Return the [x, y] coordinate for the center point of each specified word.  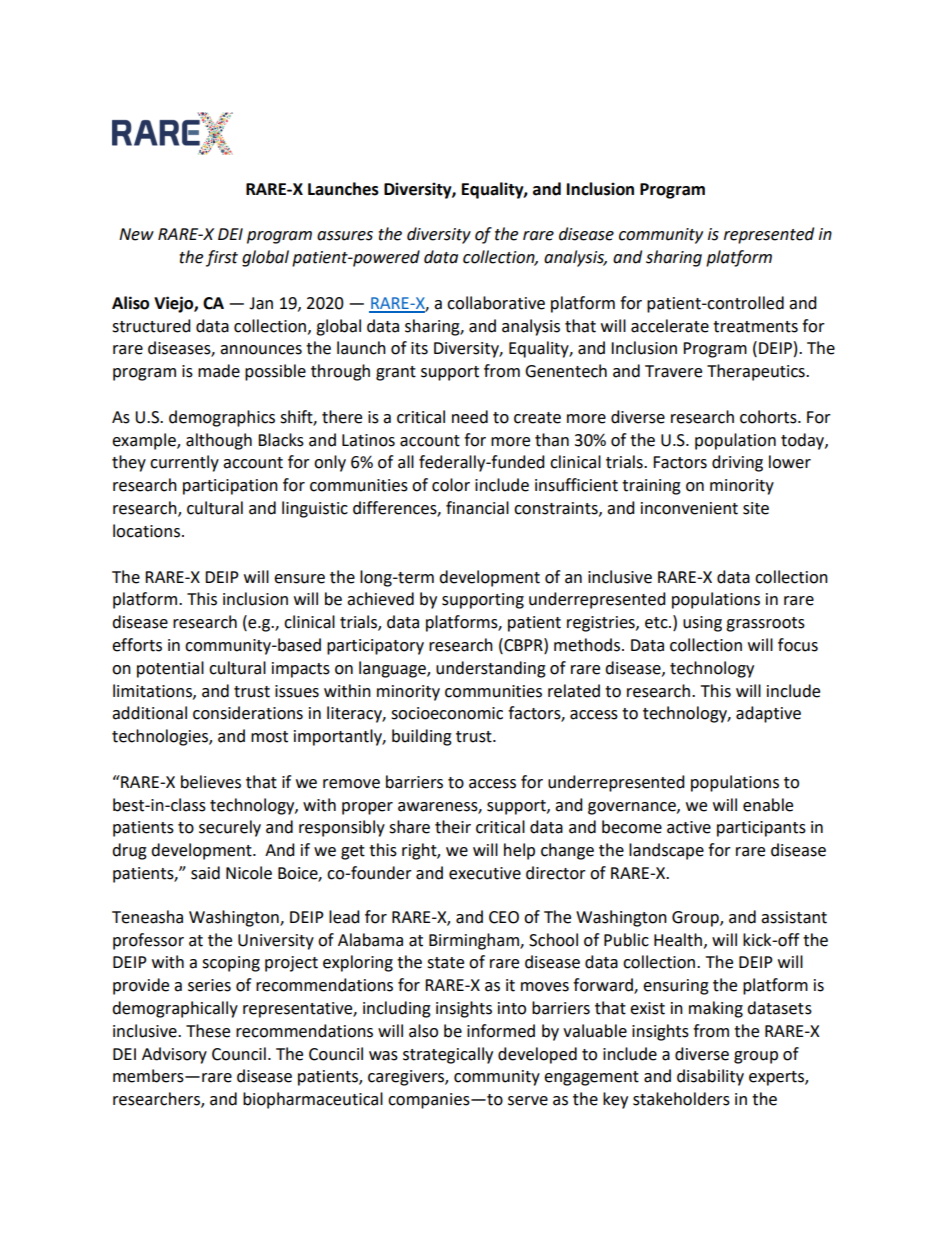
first [222, 258]
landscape [666, 851]
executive [485, 873]
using [702, 624]
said [205, 873]
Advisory [174, 1055]
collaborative [496, 303]
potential [170, 669]
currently [184, 463]
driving [737, 463]
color [451, 485]
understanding [491, 669]
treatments [755, 327]
